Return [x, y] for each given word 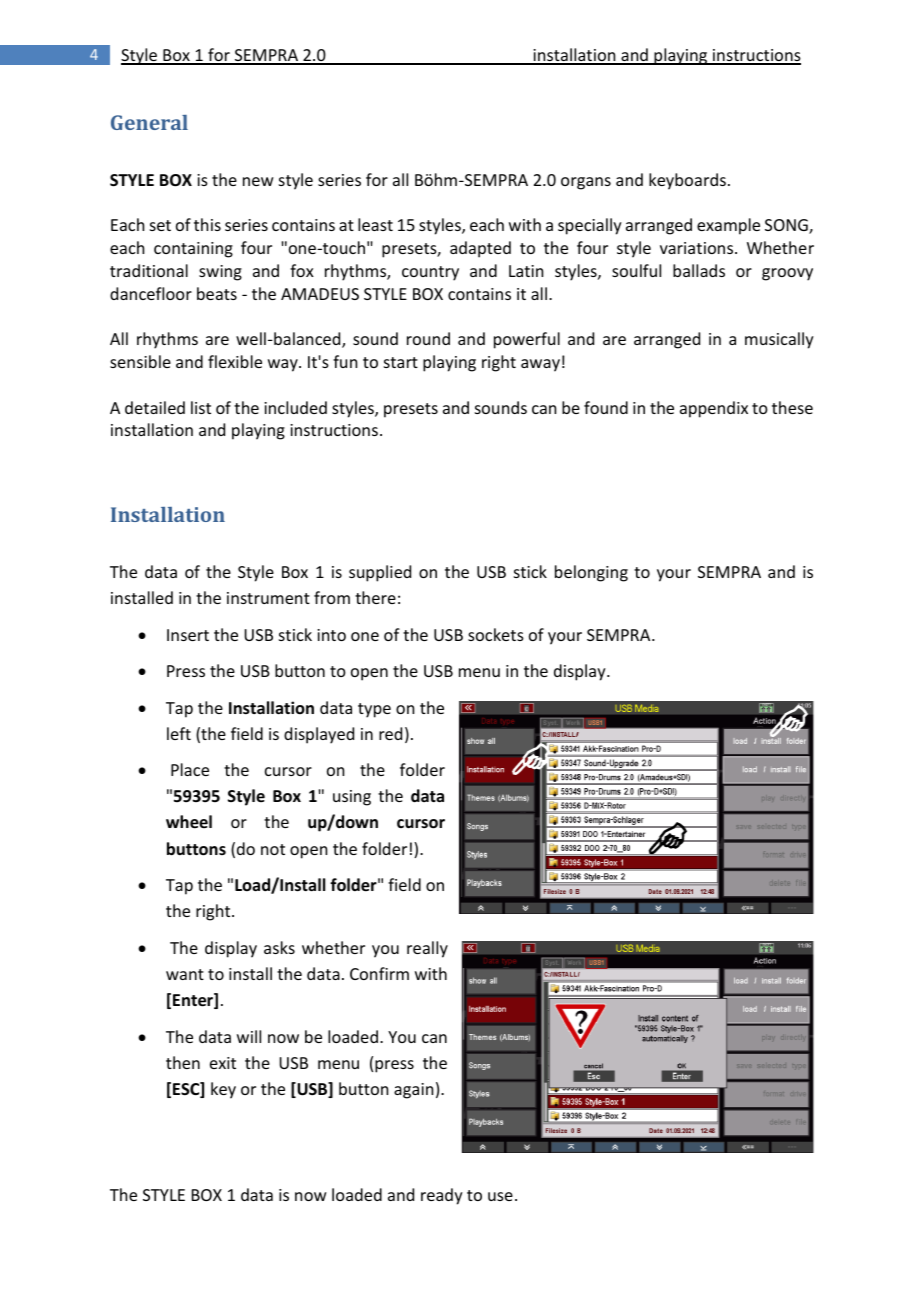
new [258, 181]
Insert [188, 635]
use [500, 1196]
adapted [480, 249]
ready [442, 1196]
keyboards [687, 181]
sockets [496, 634]
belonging [591, 573]
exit [223, 1063]
